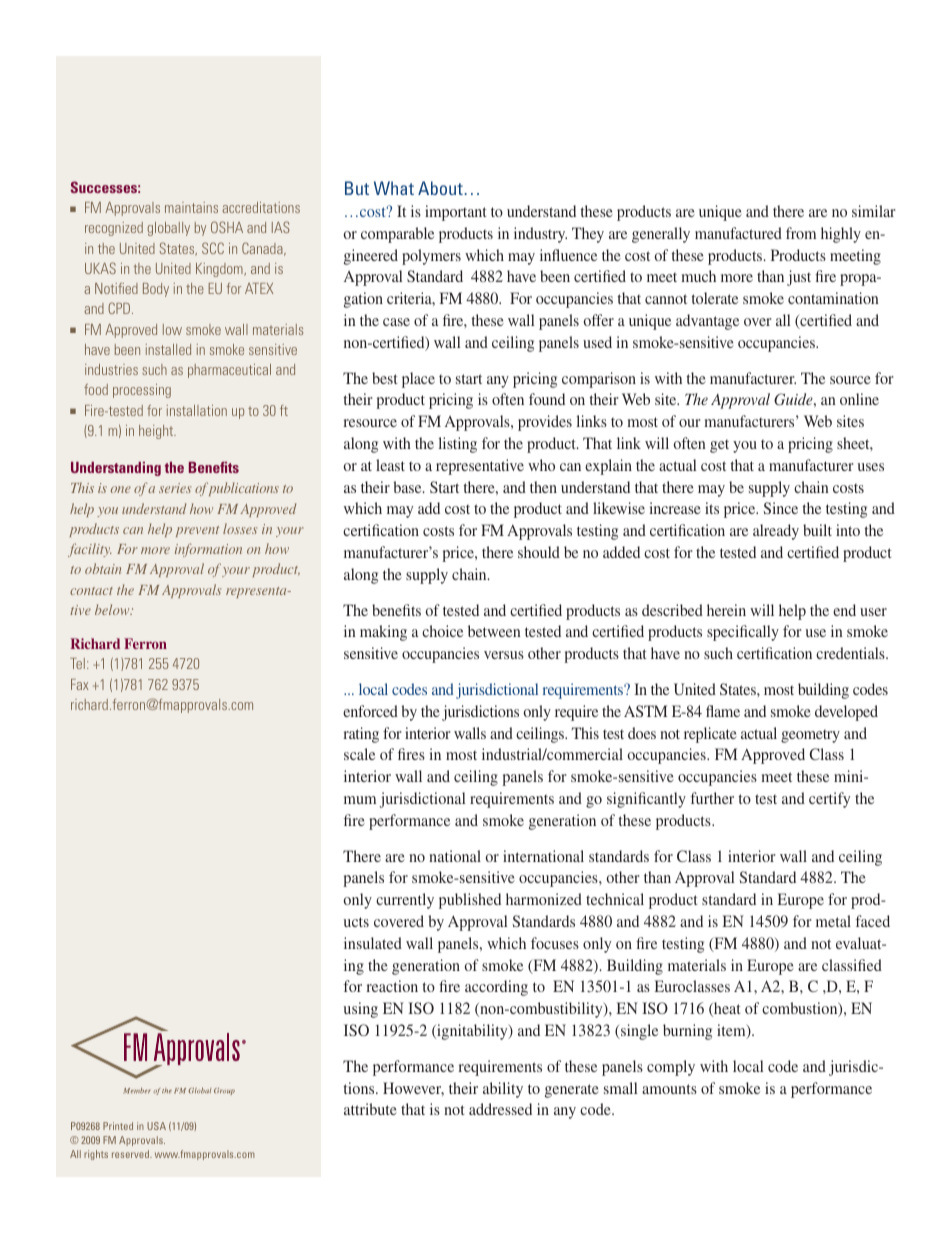 Image resolution: width=952 pixels, height=1233 pixels. I want to click on scale, so click(359, 754).
